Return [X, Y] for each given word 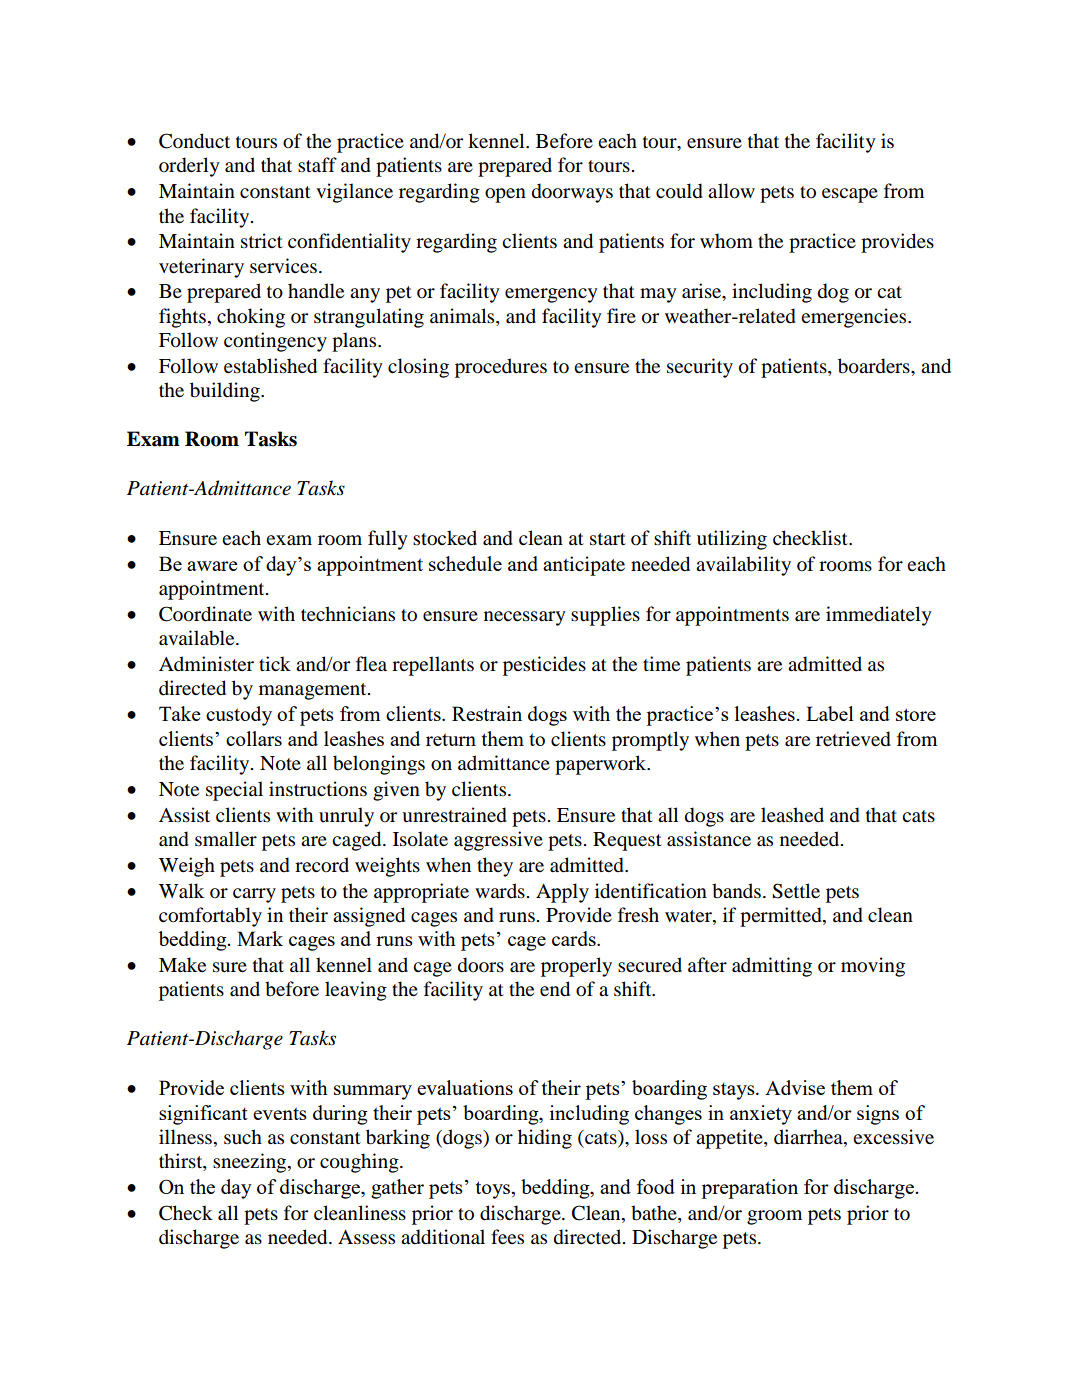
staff [317, 164]
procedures [501, 368]
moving [873, 967]
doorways [572, 193]
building [226, 392]
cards [575, 938]
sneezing [251, 1163]
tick [275, 663]
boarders [875, 366]
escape [850, 195]
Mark [260, 938]
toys [494, 1190]
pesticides [544, 666]
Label [830, 713]
